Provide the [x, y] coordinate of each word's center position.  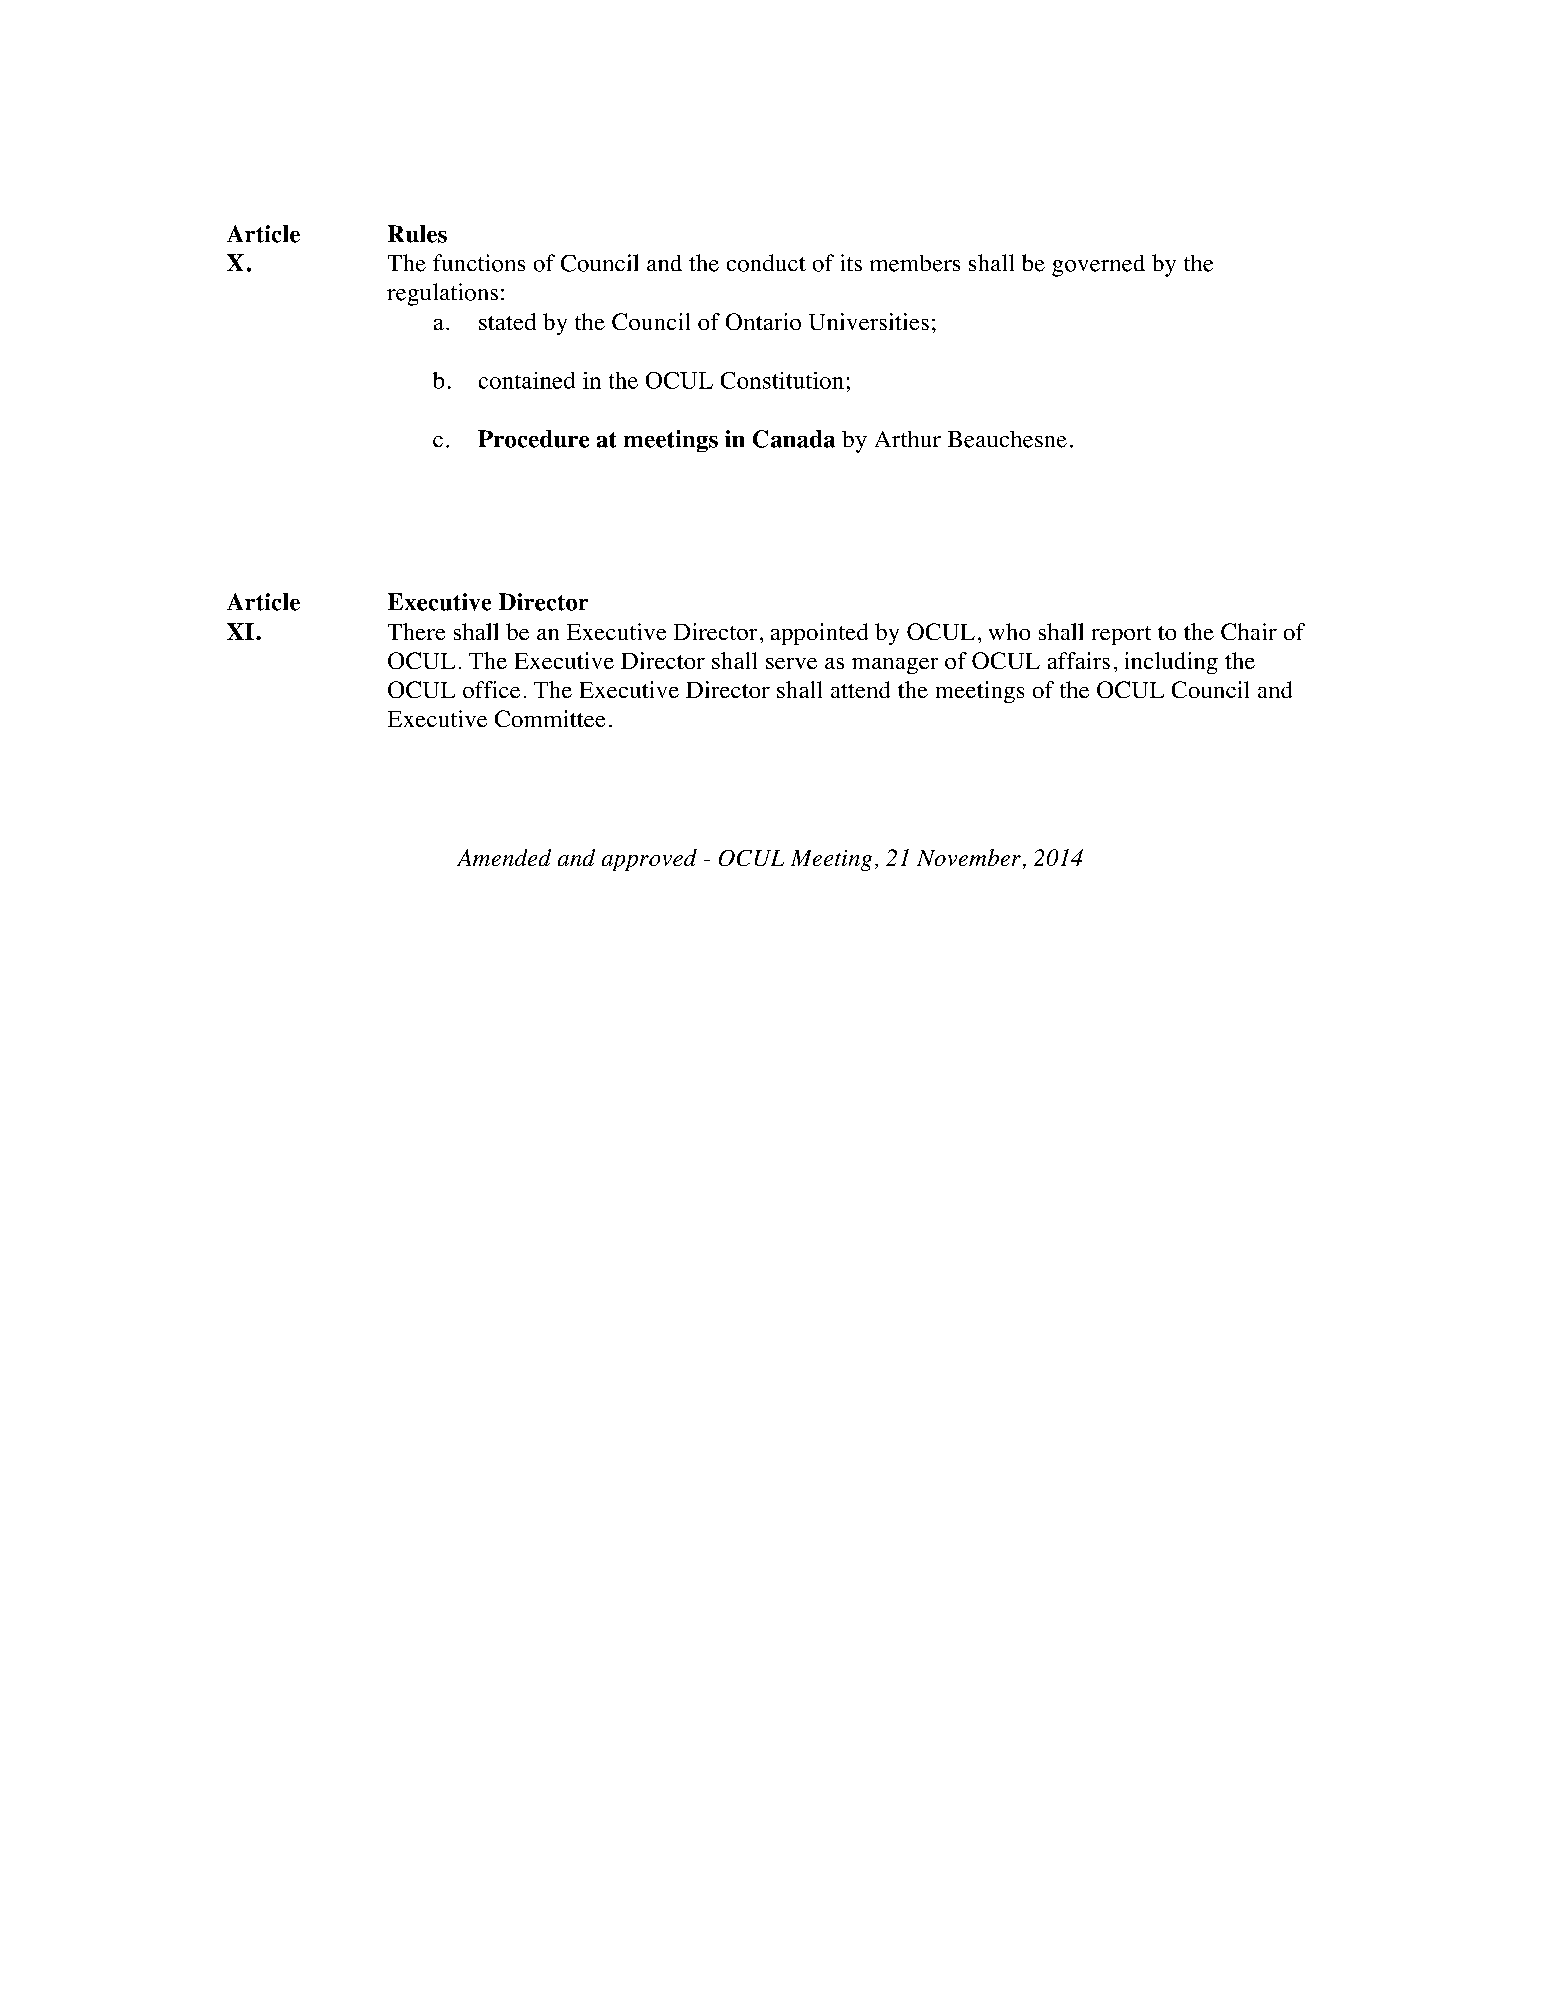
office [491, 689]
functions [479, 263]
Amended [504, 857]
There [416, 631]
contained [527, 380]
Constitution [782, 380]
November [969, 857]
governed [1098, 266]
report [1121, 635]
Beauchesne [1007, 439]
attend [860, 689]
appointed [819, 634]
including [1171, 663]
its [851, 262]
